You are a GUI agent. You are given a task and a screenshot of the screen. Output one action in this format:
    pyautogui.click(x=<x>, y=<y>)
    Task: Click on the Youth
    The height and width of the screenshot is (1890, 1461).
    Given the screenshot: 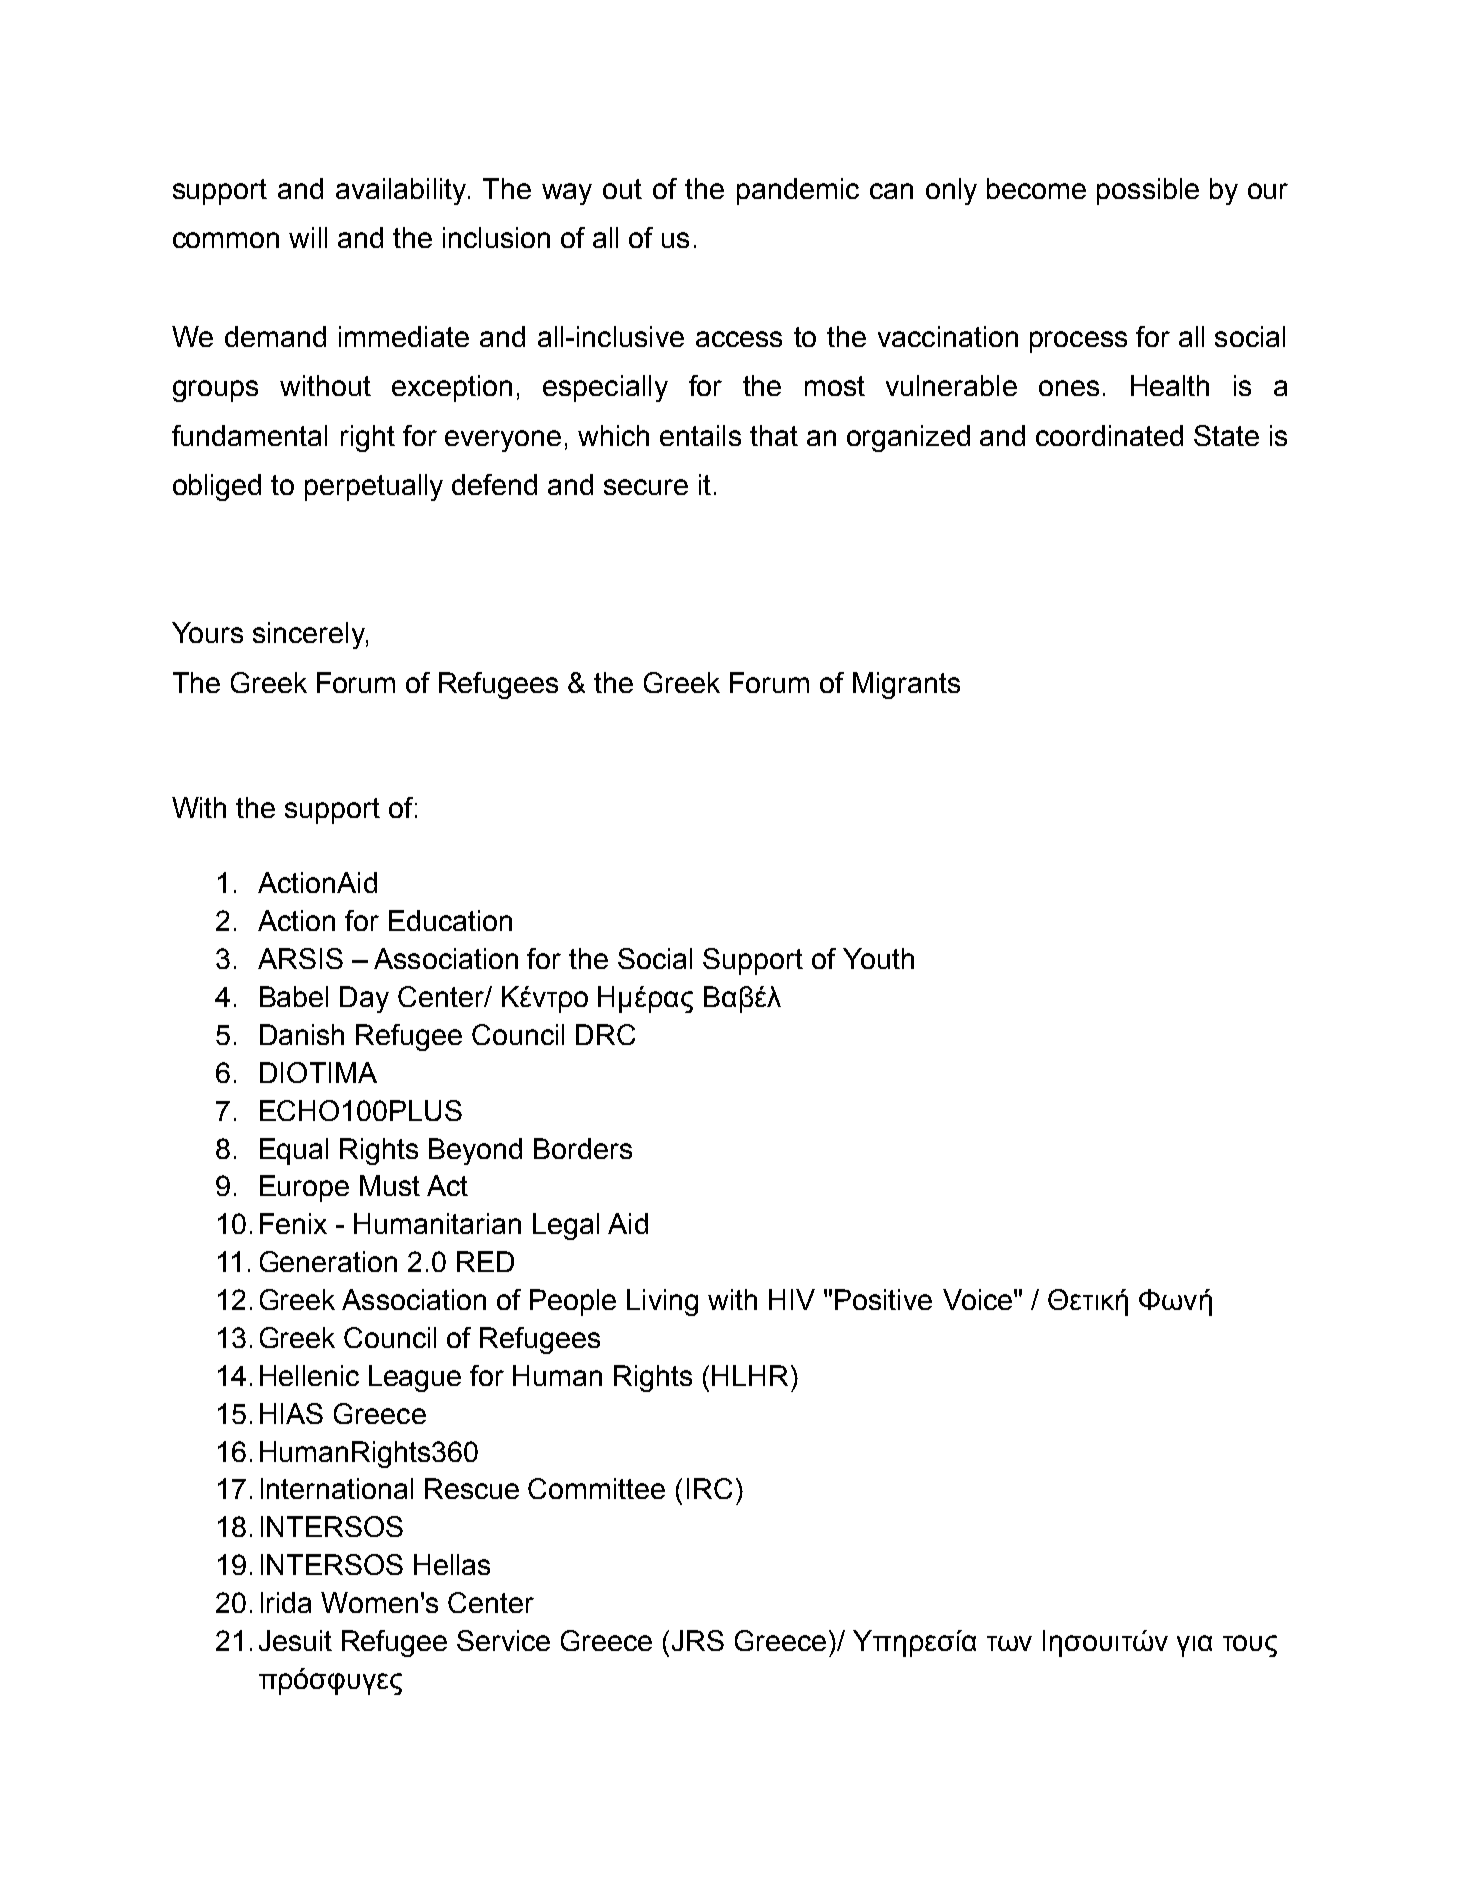 What is the action you would take?
    pyautogui.click(x=878, y=958)
